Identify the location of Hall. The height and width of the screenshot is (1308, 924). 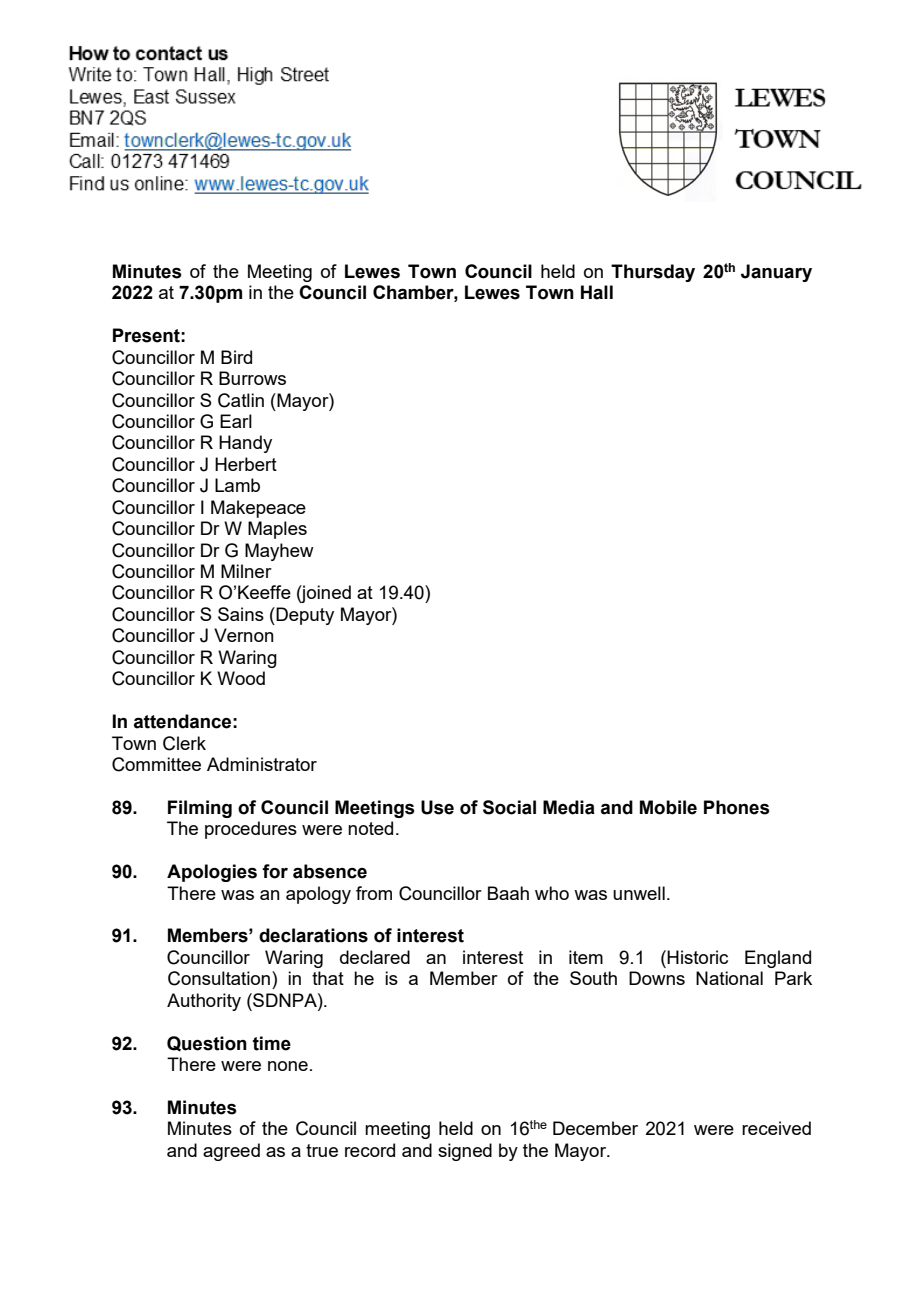
(597, 292).
